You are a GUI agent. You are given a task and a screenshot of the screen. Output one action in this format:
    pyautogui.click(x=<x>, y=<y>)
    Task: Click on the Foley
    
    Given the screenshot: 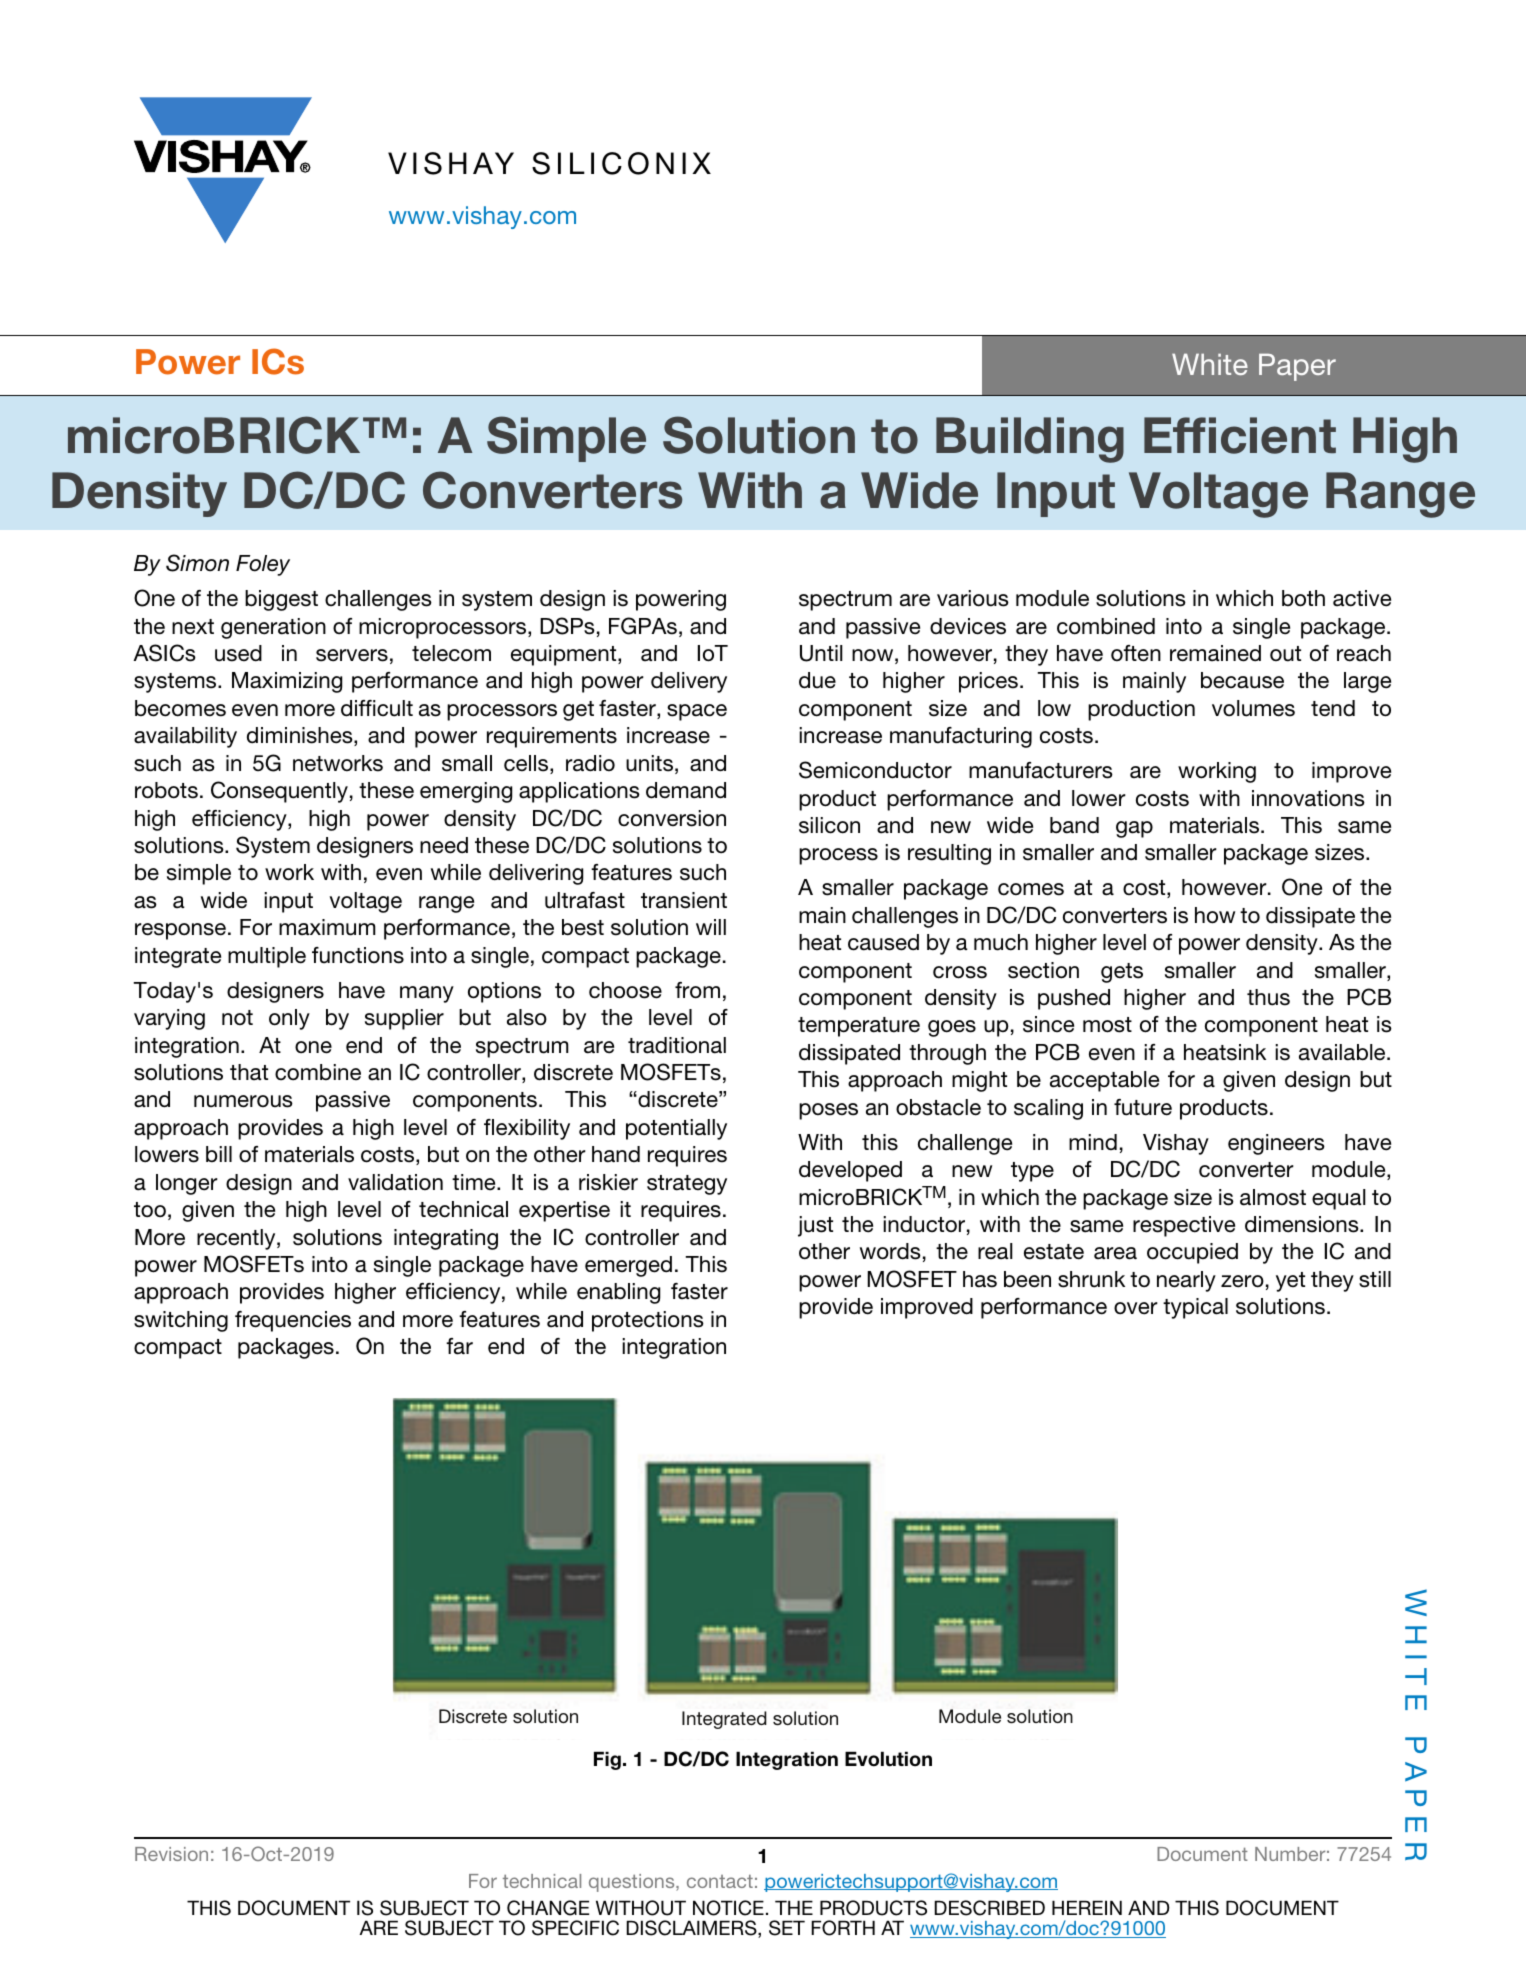 What is the action you would take?
    pyautogui.click(x=263, y=565)
